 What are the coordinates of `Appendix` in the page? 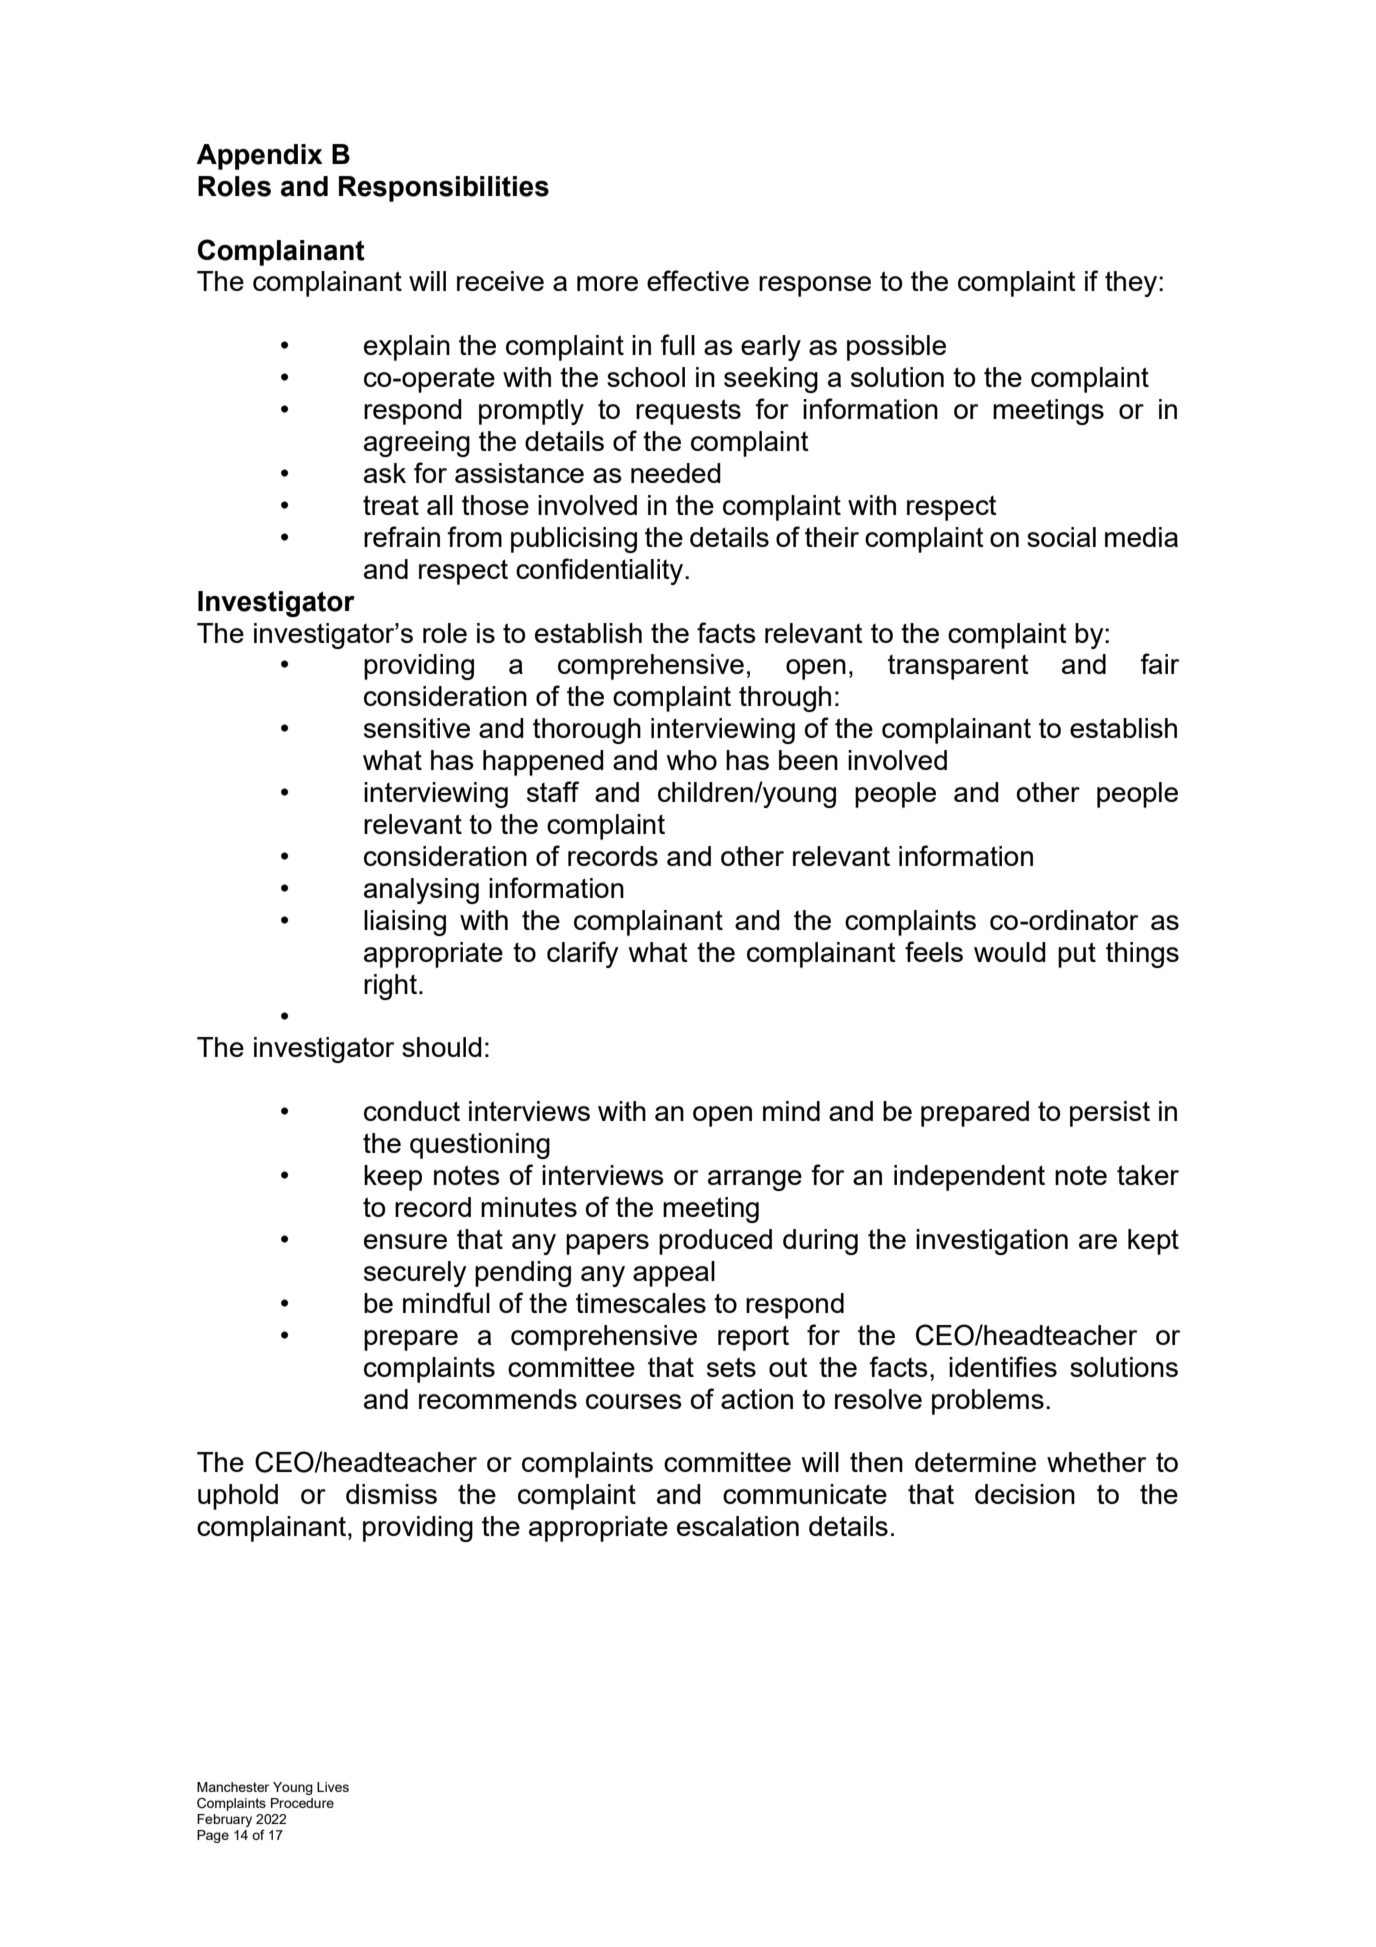 It's located at (259, 157).
